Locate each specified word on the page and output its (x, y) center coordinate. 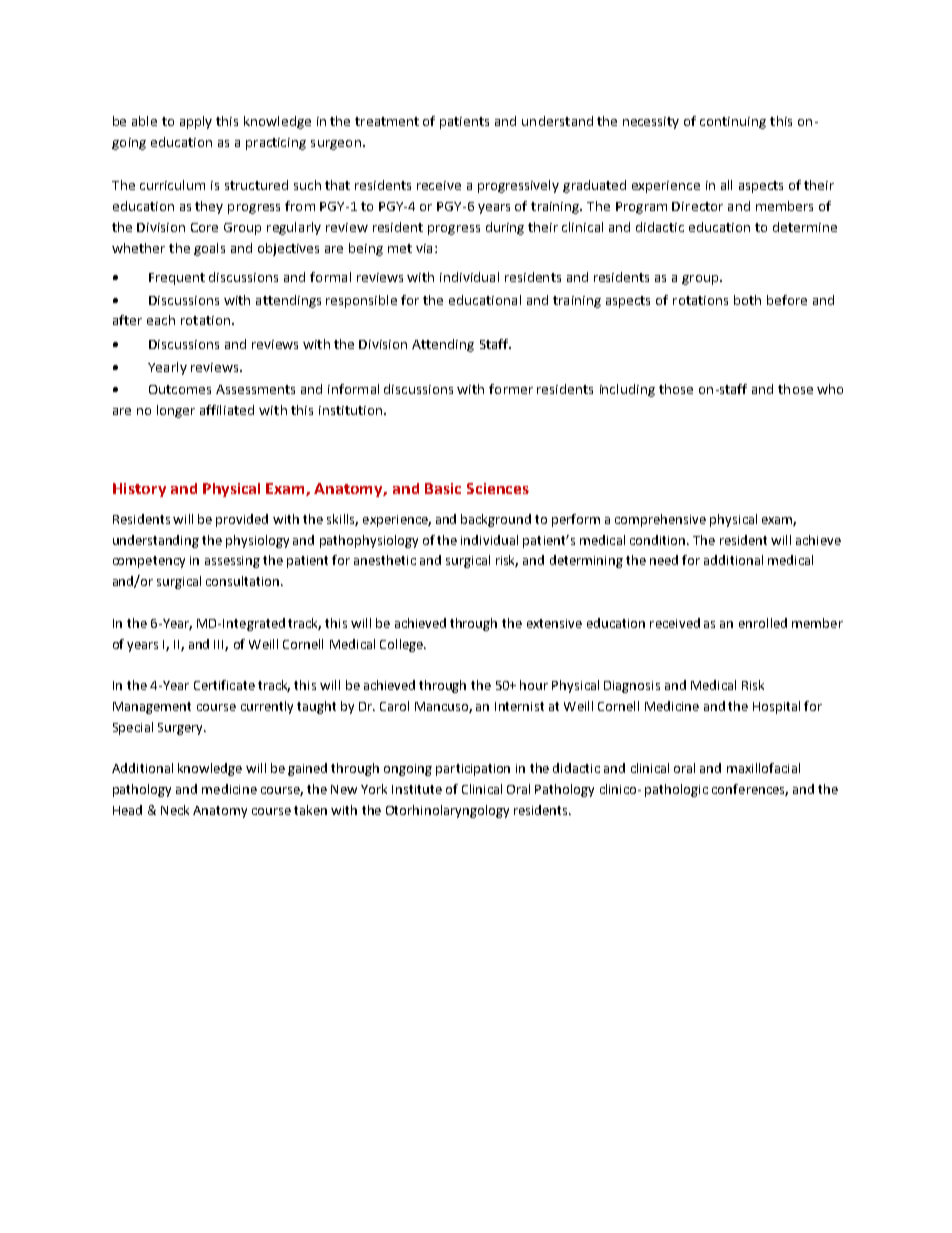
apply (196, 122)
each (161, 320)
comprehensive (660, 520)
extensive (554, 623)
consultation (244, 581)
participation (473, 770)
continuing (733, 123)
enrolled (763, 623)
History (139, 490)
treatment (387, 121)
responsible (361, 301)
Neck (175, 810)
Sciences (498, 488)
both (747, 300)
